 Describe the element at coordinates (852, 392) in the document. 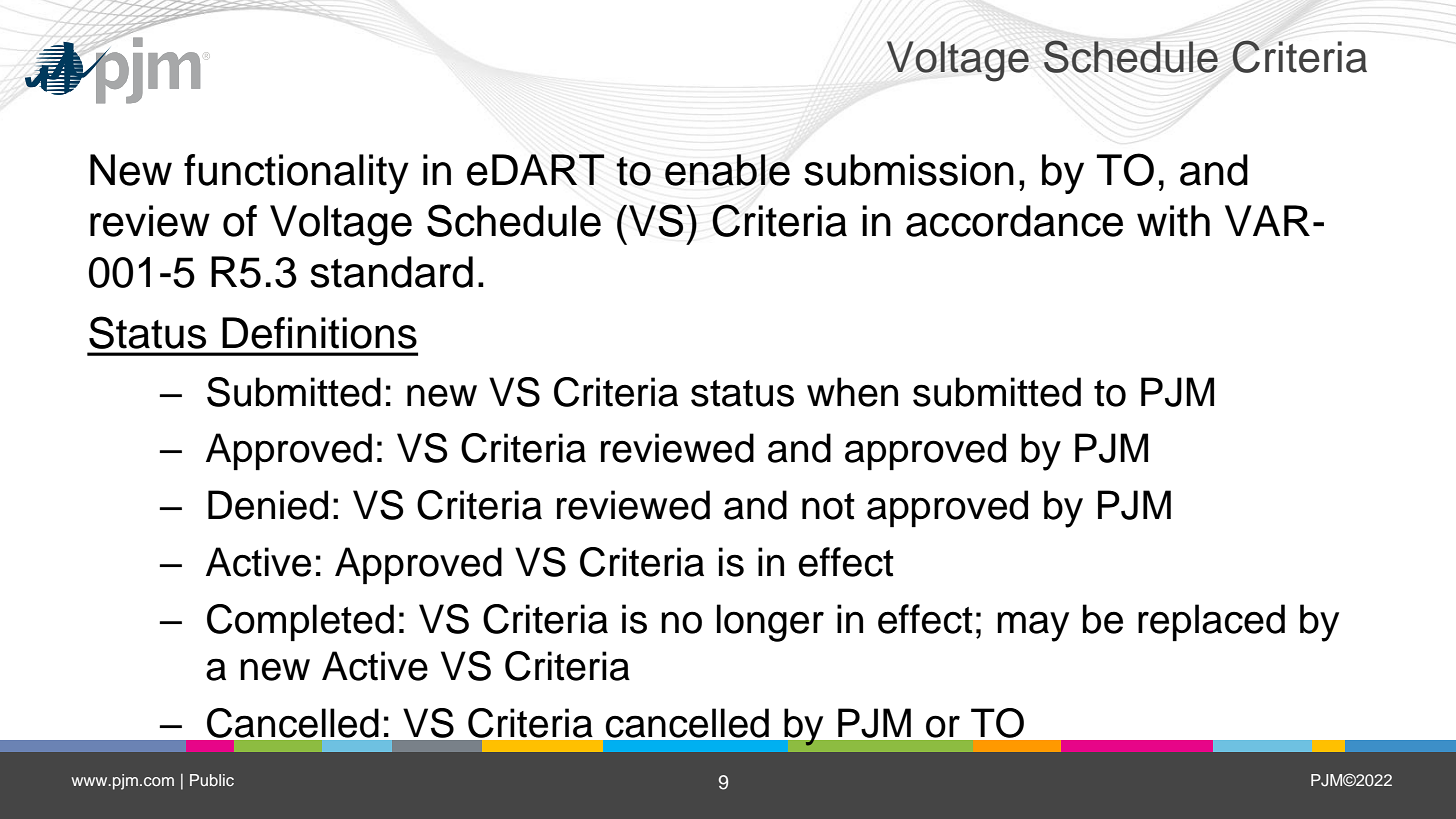

I see `when` at that location.
